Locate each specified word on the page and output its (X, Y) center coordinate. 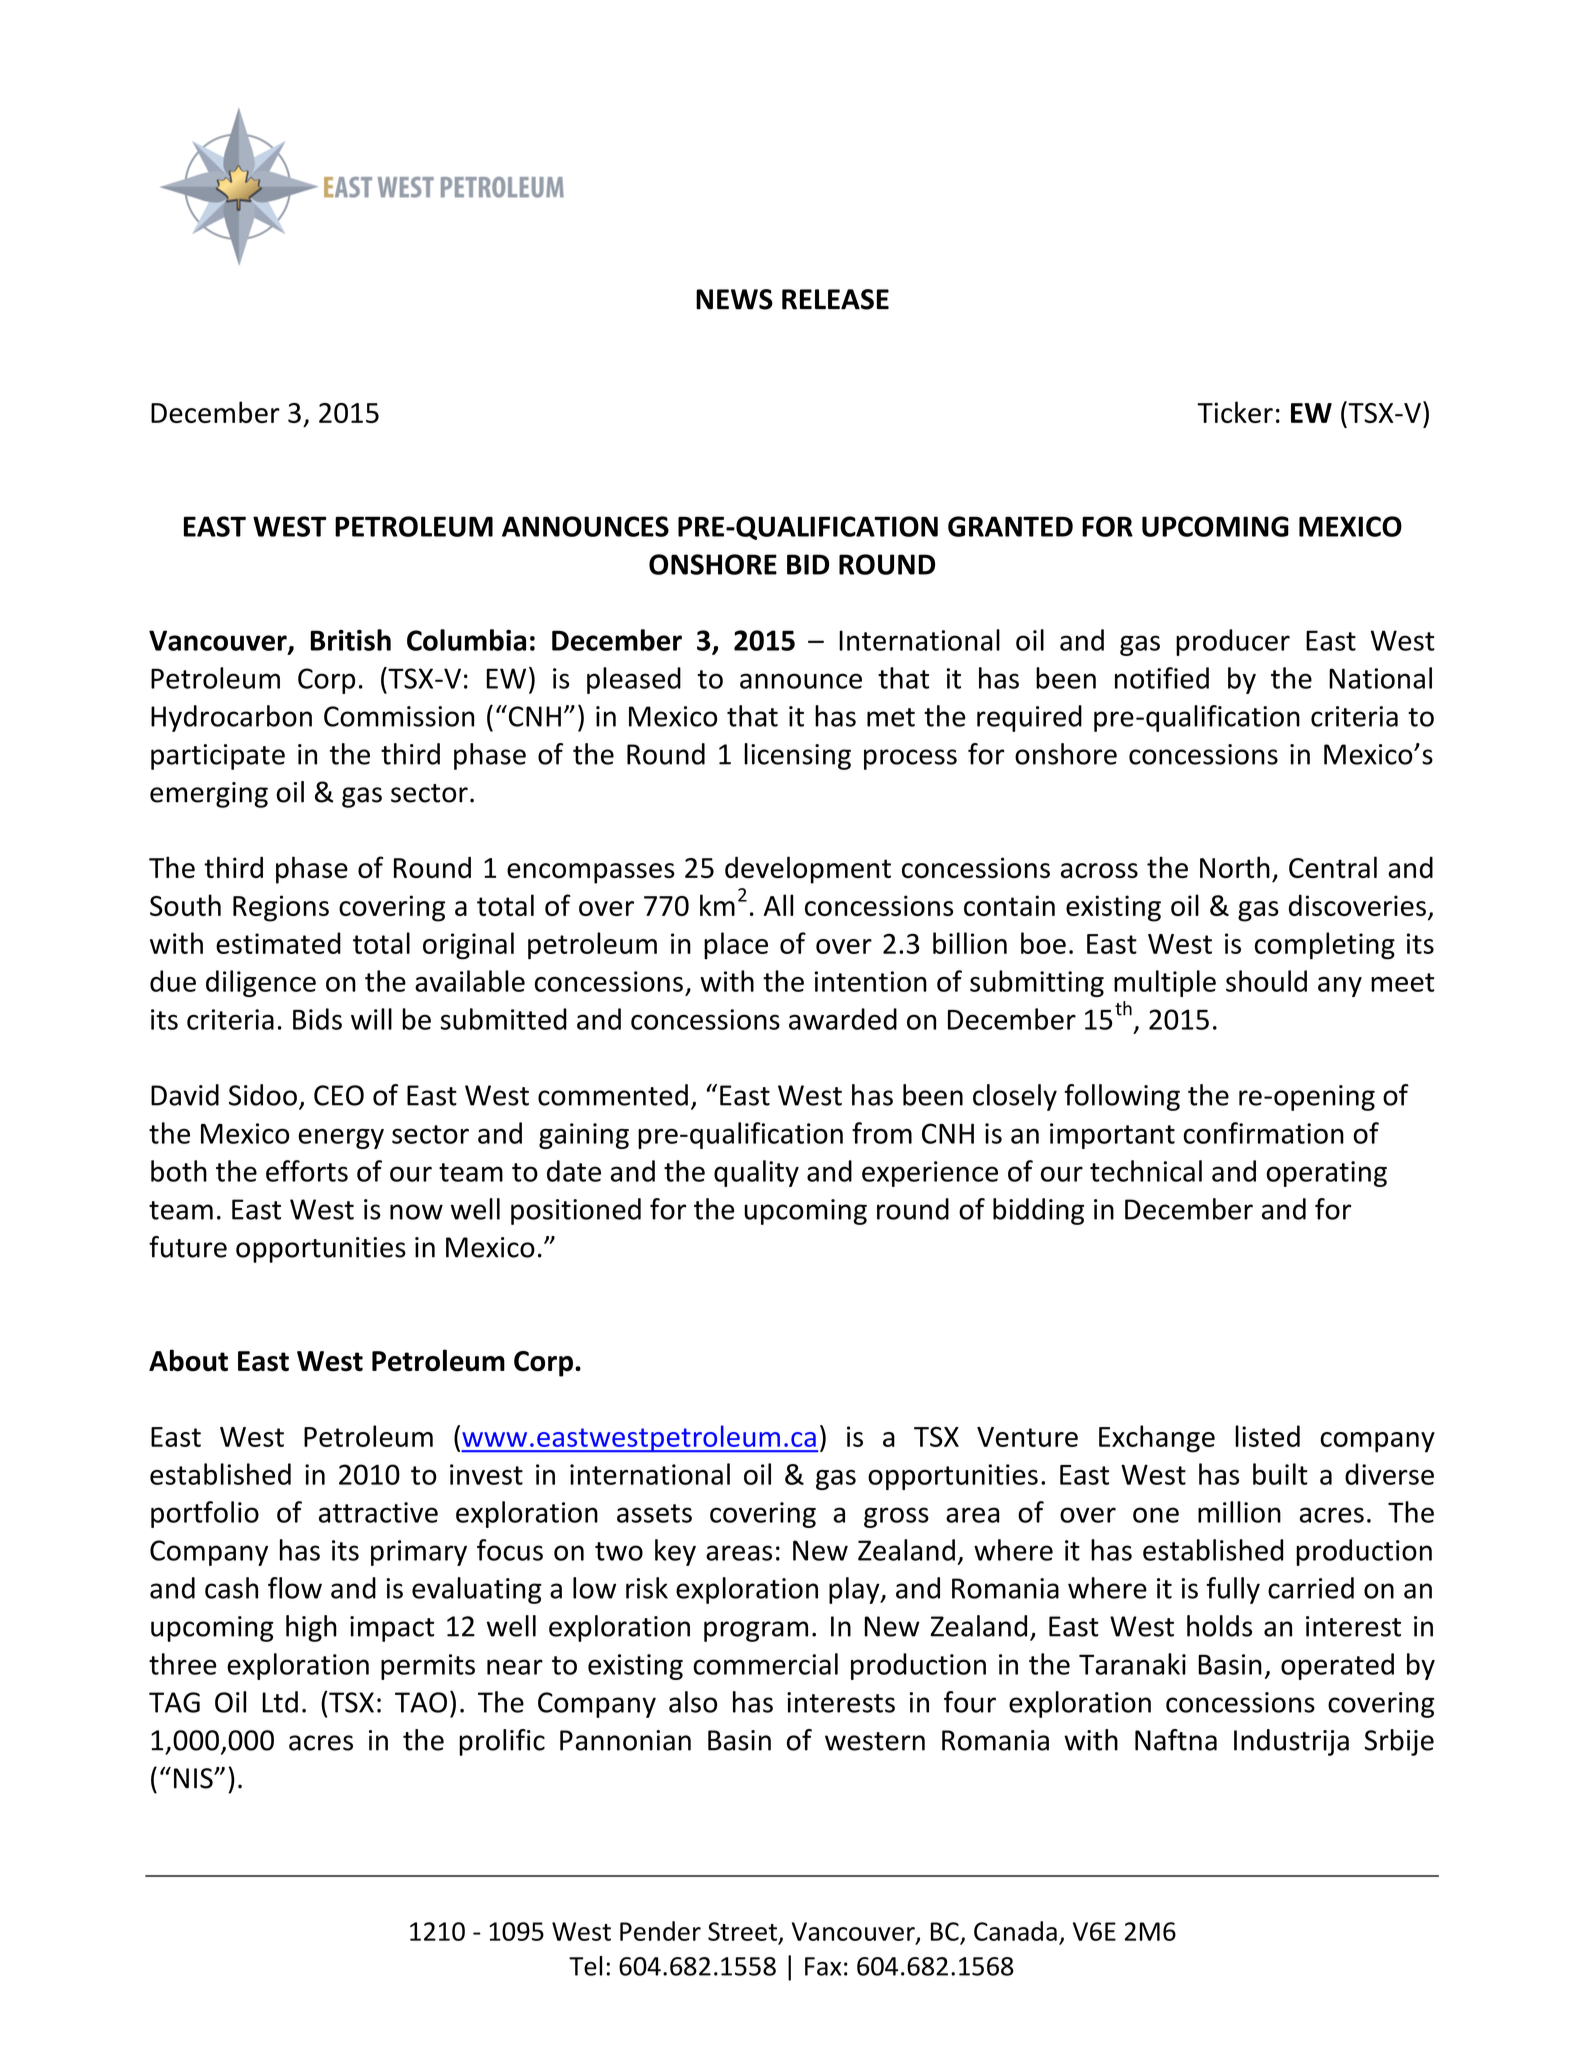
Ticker (1235, 412)
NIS (194, 1778)
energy (341, 1138)
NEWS (734, 299)
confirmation (1263, 1133)
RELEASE (835, 299)
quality (756, 1173)
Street (742, 1931)
